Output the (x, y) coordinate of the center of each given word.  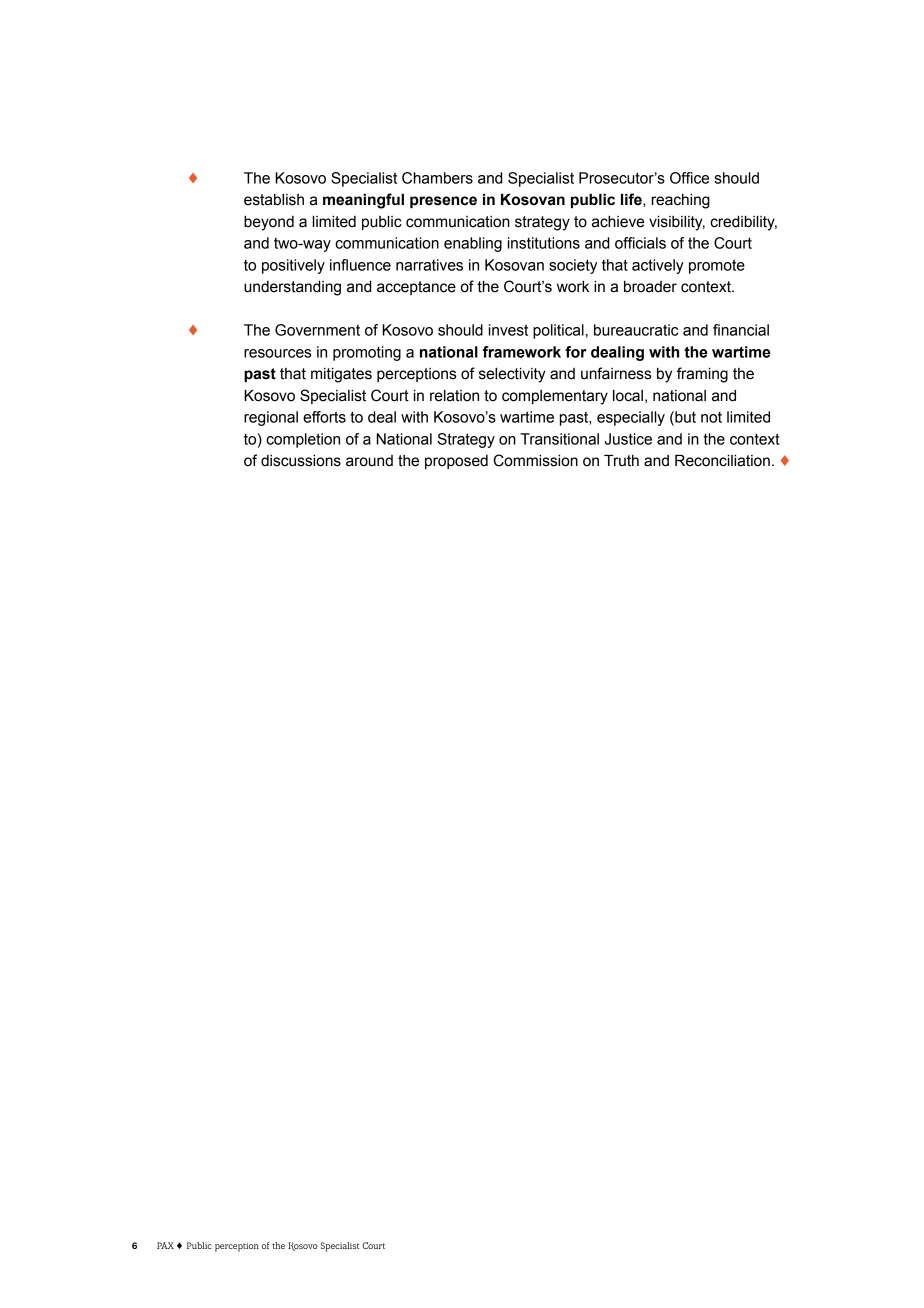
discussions (301, 461)
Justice (628, 439)
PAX (165, 1245)
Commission (535, 460)
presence (443, 202)
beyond (269, 223)
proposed (456, 462)
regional (271, 418)
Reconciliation (722, 461)
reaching (681, 201)
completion (303, 440)
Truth (621, 461)
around (369, 461)
